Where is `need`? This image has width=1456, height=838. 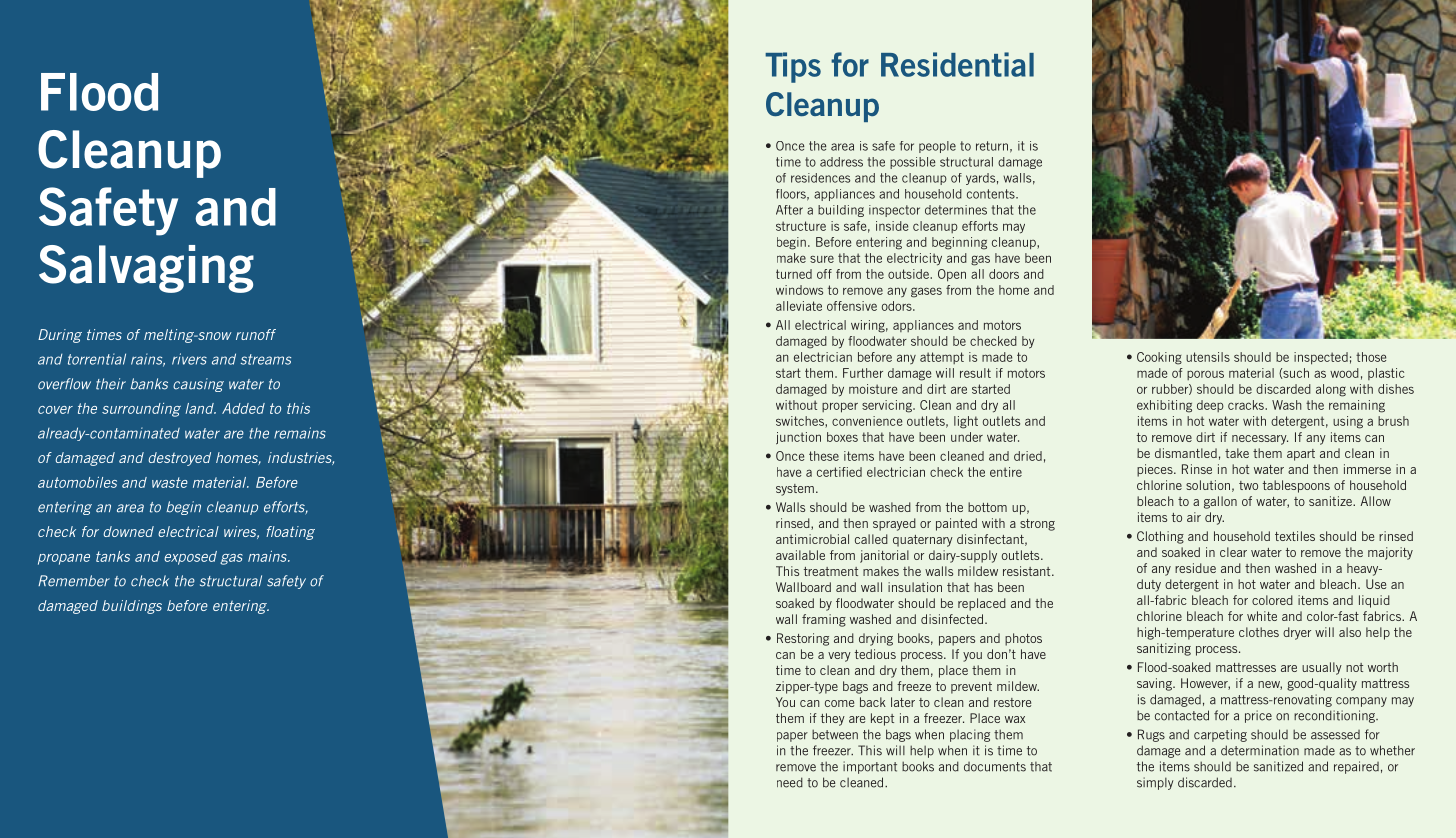 need is located at coordinates (790, 782).
